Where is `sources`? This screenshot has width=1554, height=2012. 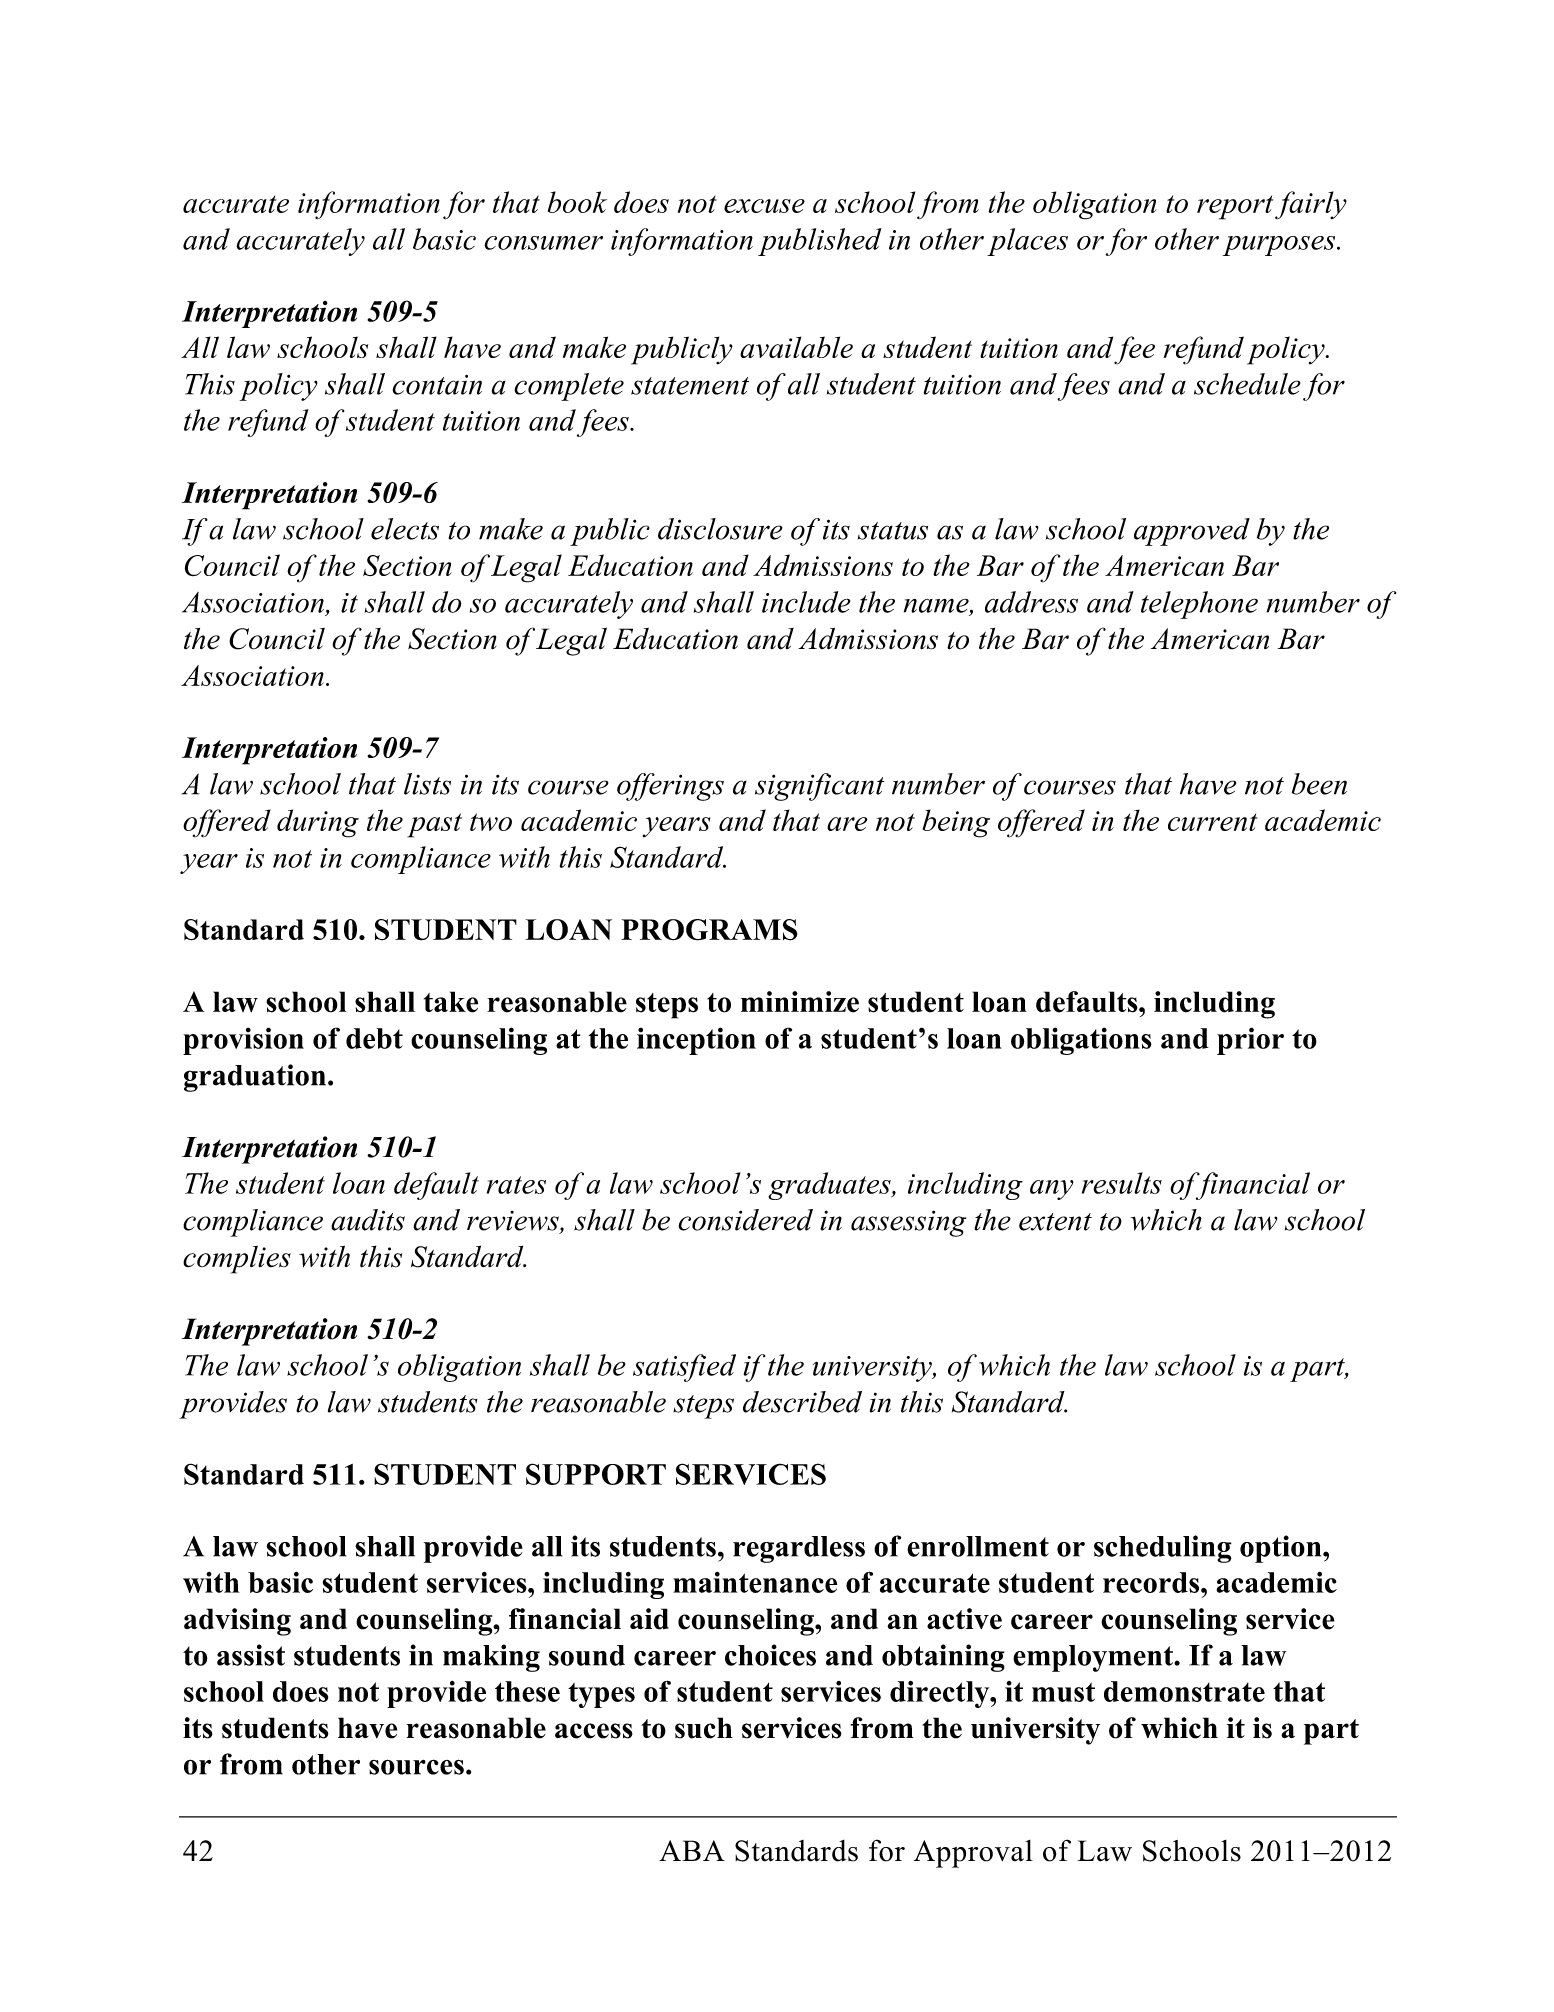 sources is located at coordinates (416, 1767).
